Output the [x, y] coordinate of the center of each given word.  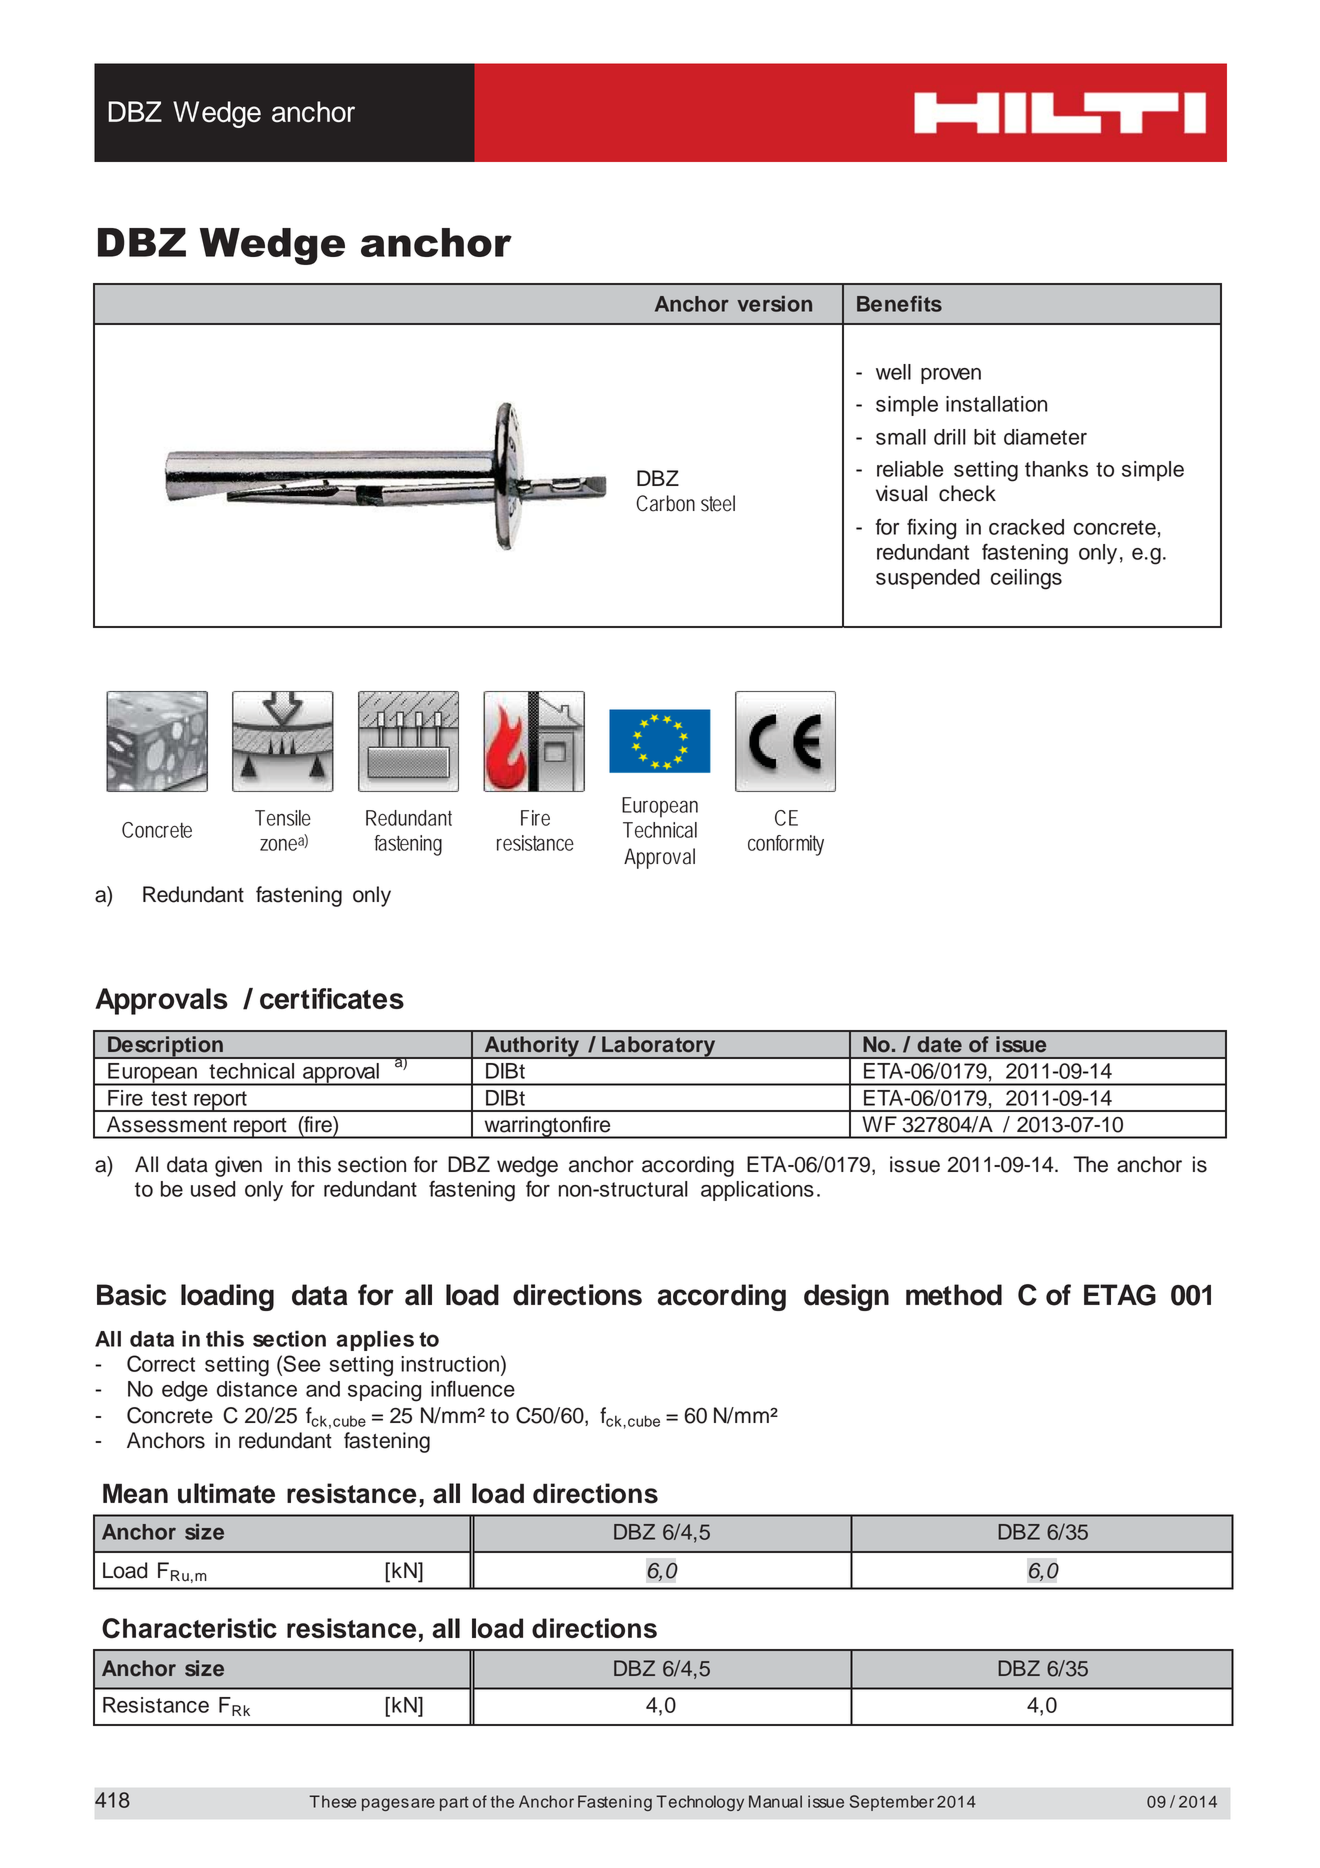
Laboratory [659, 1047]
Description [165, 1047]
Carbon [665, 503]
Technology [700, 1803]
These [332, 1801]
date [939, 1044]
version [774, 304]
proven [951, 376]
